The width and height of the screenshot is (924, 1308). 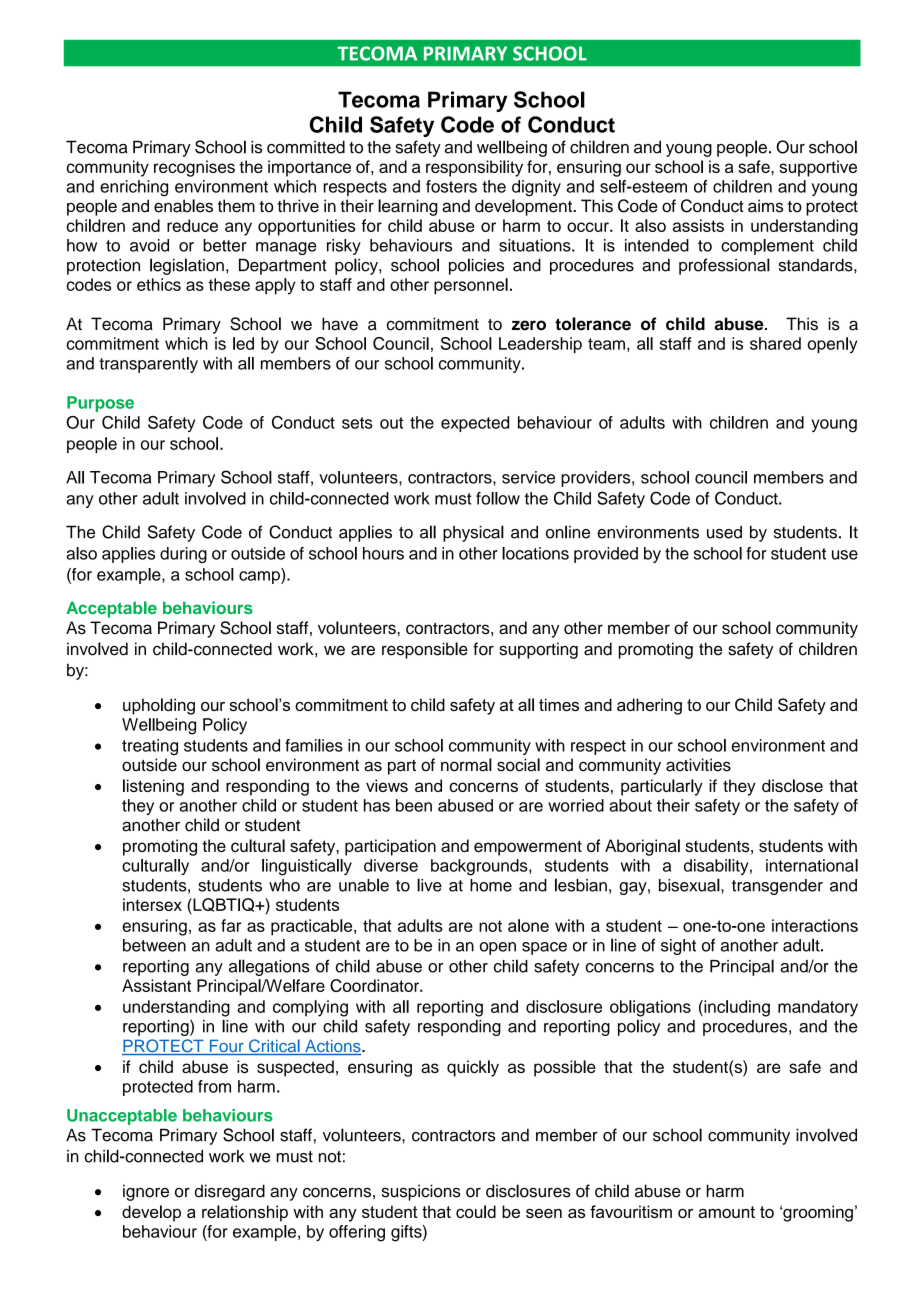 I want to click on upholding, so click(x=159, y=706).
